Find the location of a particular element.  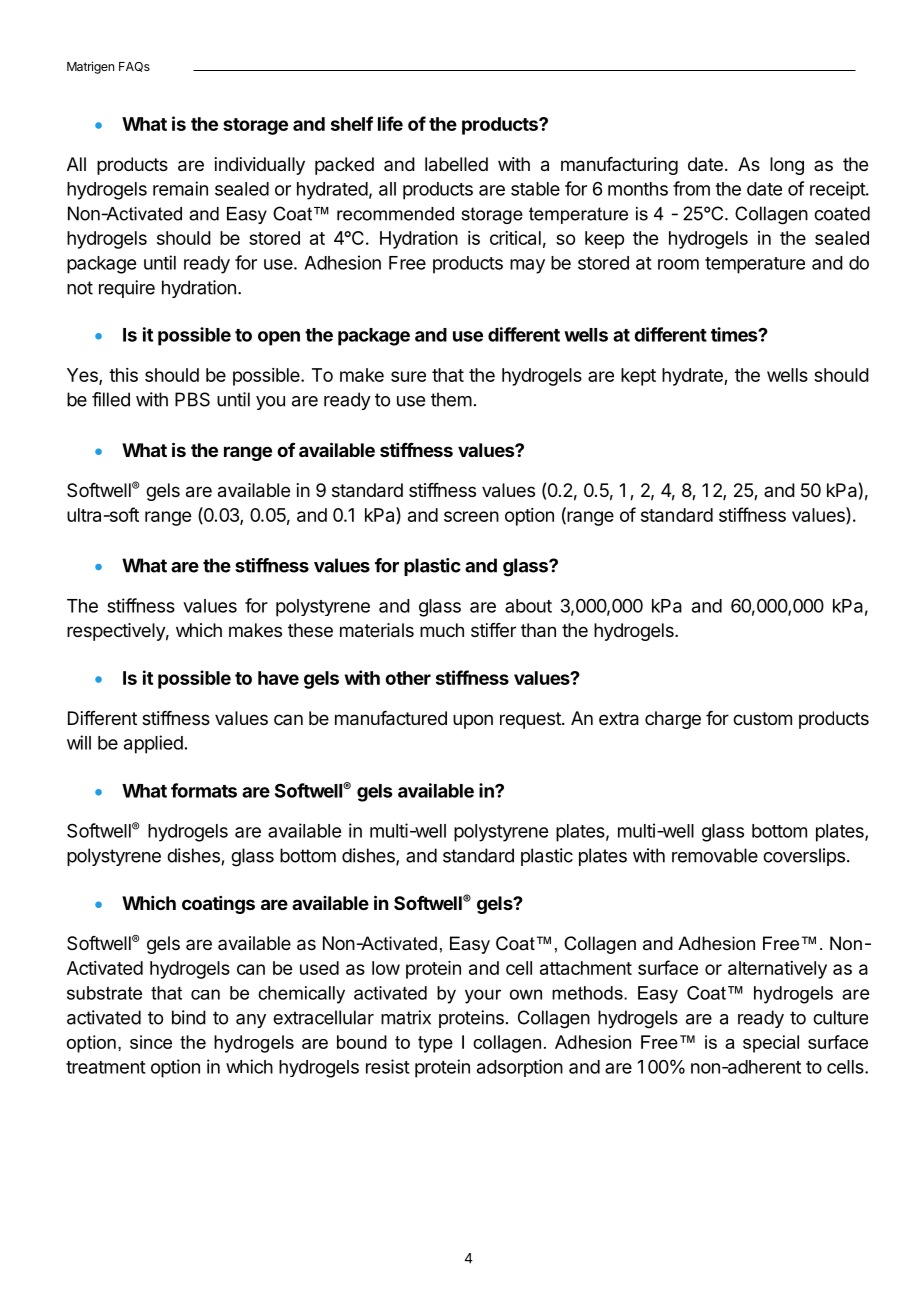

this is located at coordinates (123, 375).
